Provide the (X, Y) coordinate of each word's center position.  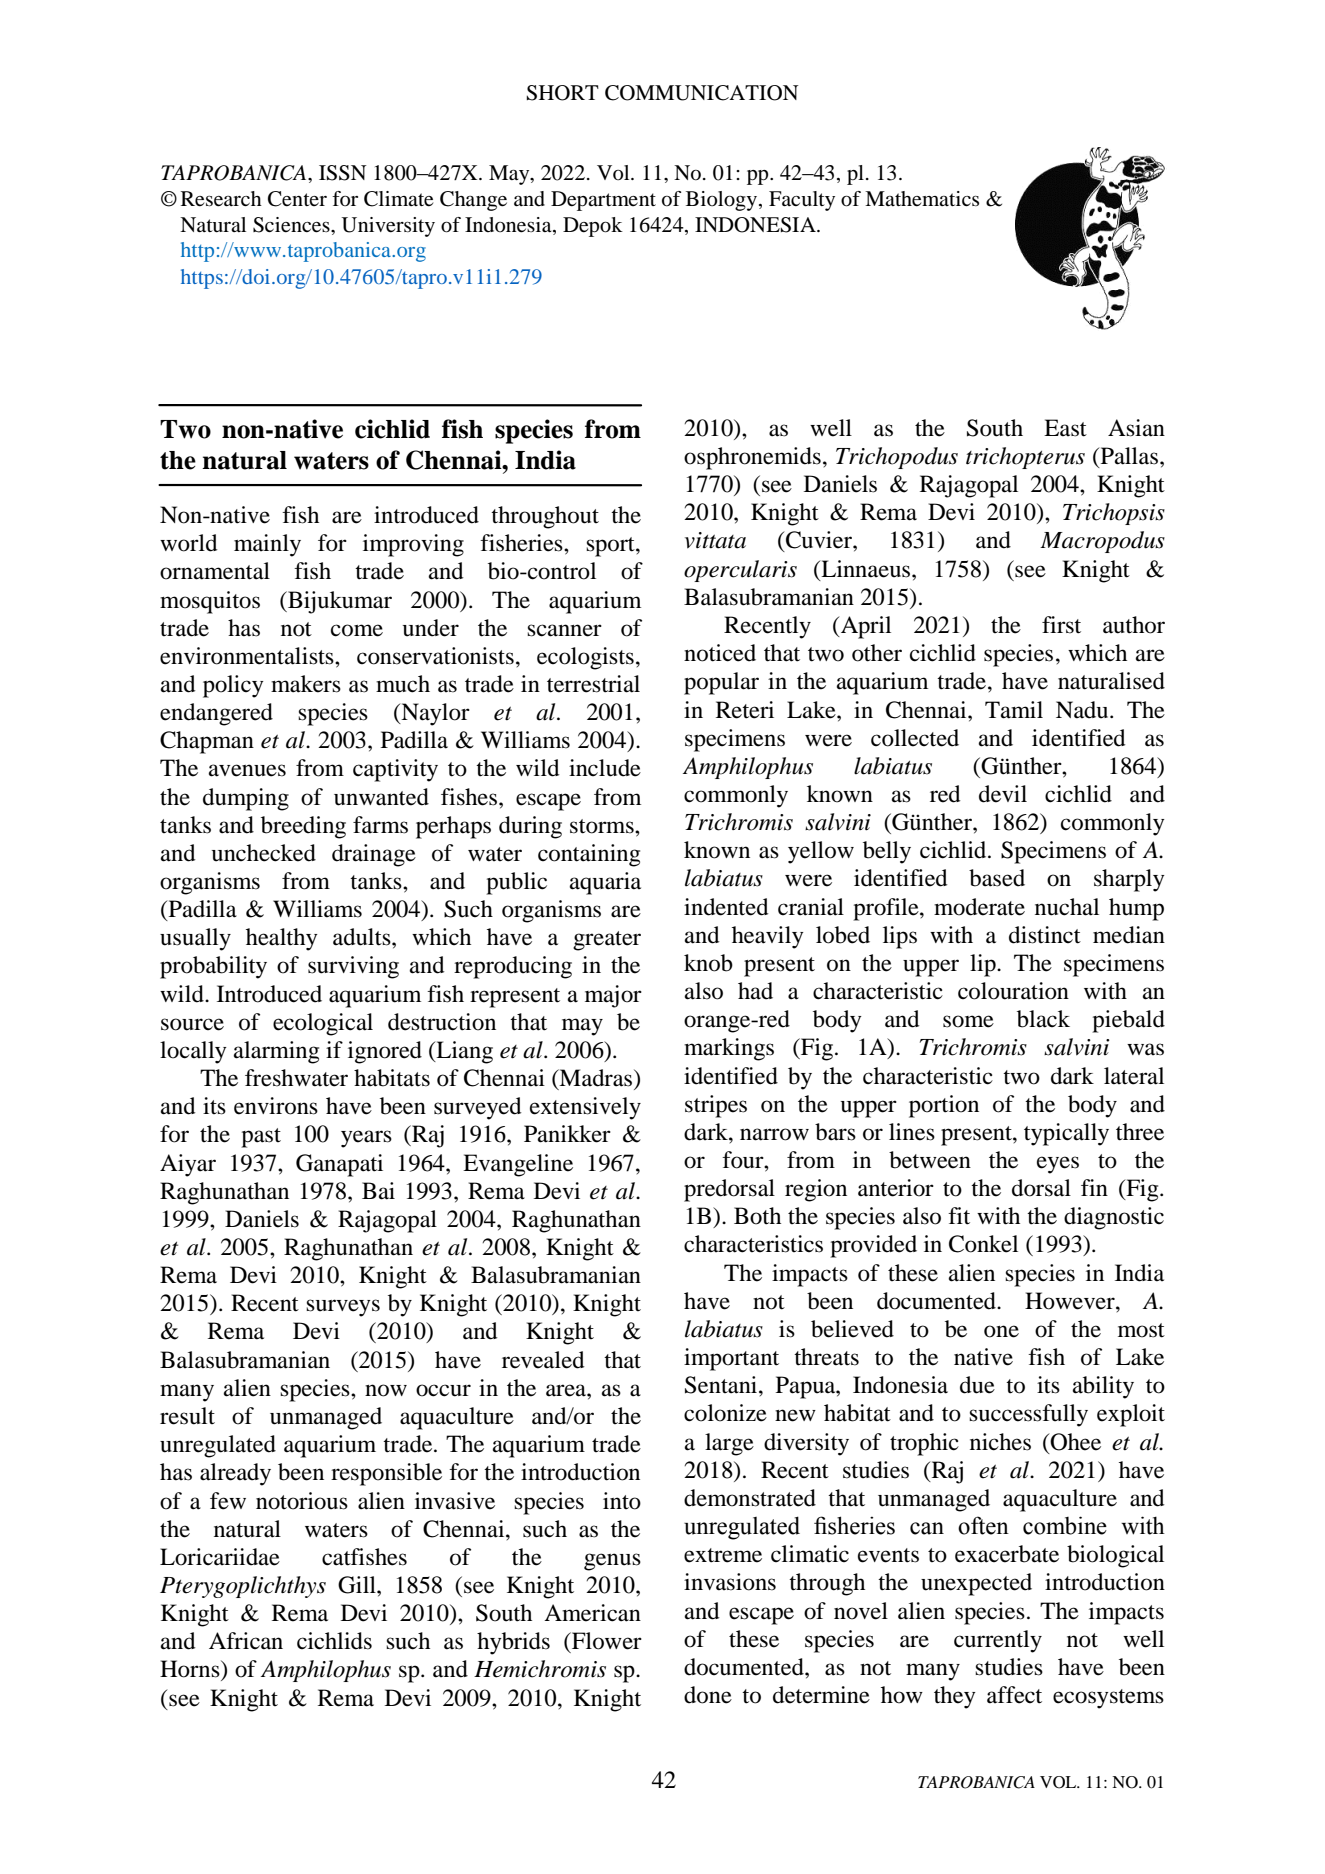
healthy (282, 939)
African (246, 1641)
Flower (606, 1641)
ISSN (342, 173)
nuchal (1067, 907)
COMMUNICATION (701, 93)
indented (726, 907)
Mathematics (922, 199)
